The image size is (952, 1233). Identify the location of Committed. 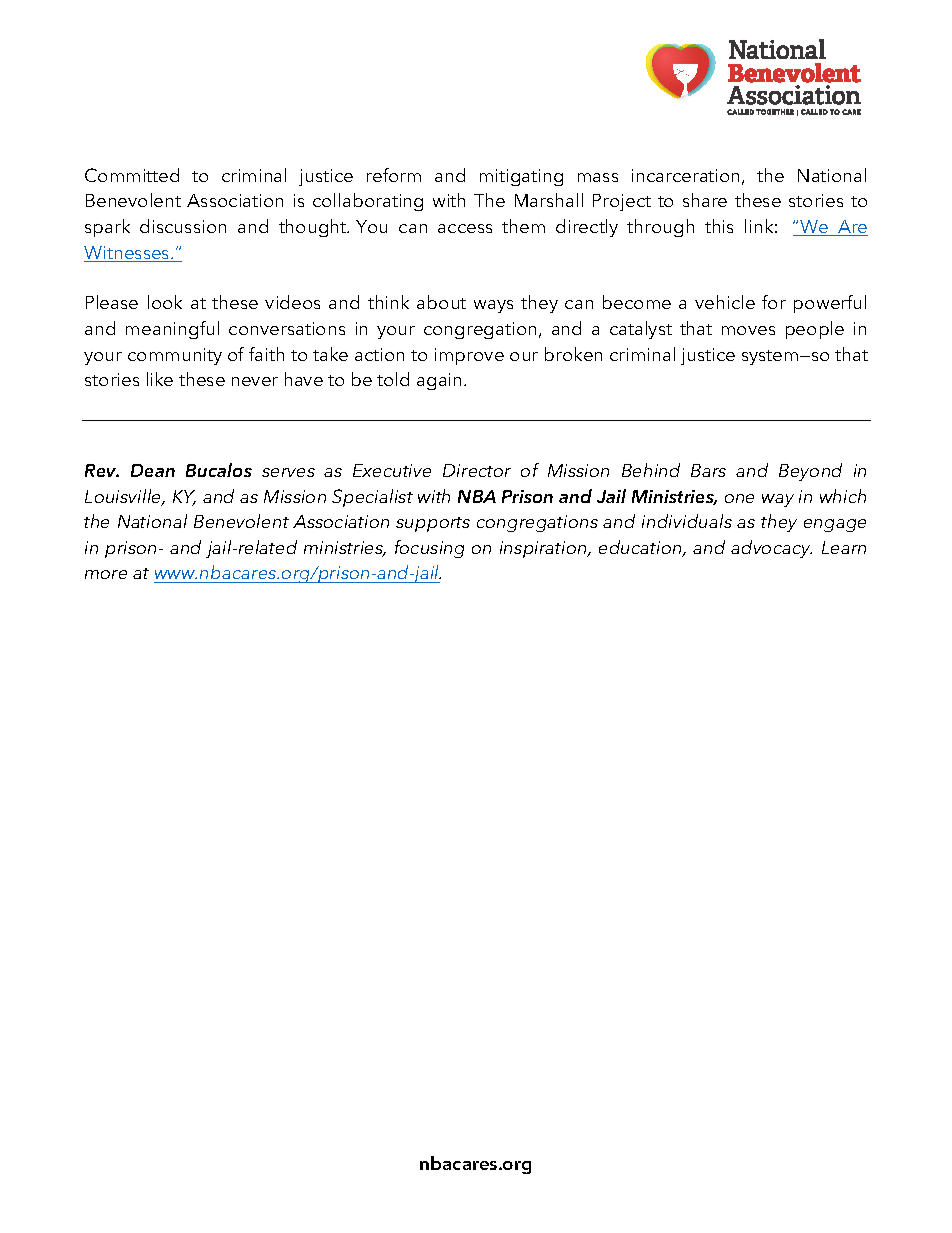
(132, 175).
